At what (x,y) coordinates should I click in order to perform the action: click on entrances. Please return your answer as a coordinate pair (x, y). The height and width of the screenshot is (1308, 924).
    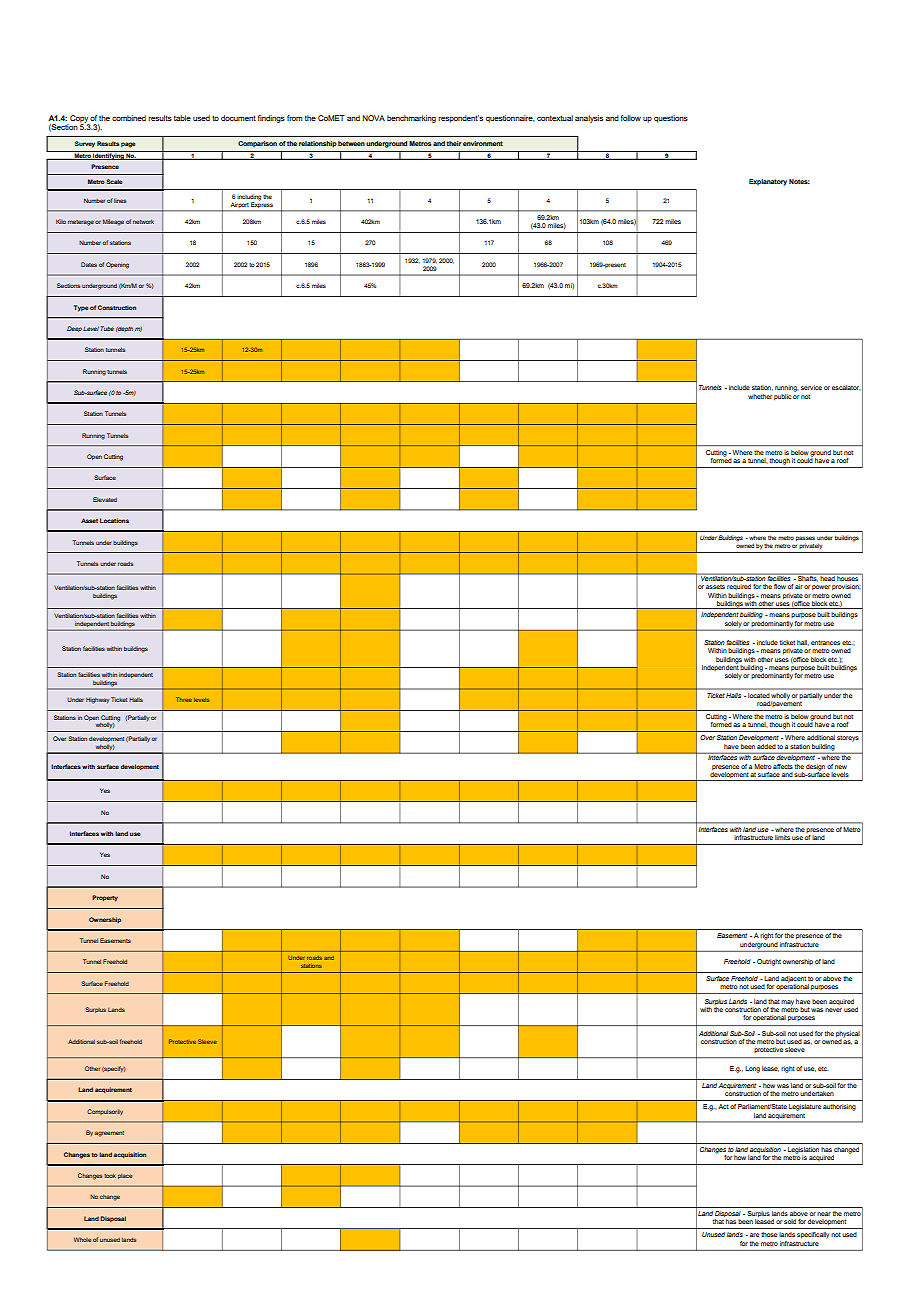
    Looking at the image, I should click on (825, 642).
